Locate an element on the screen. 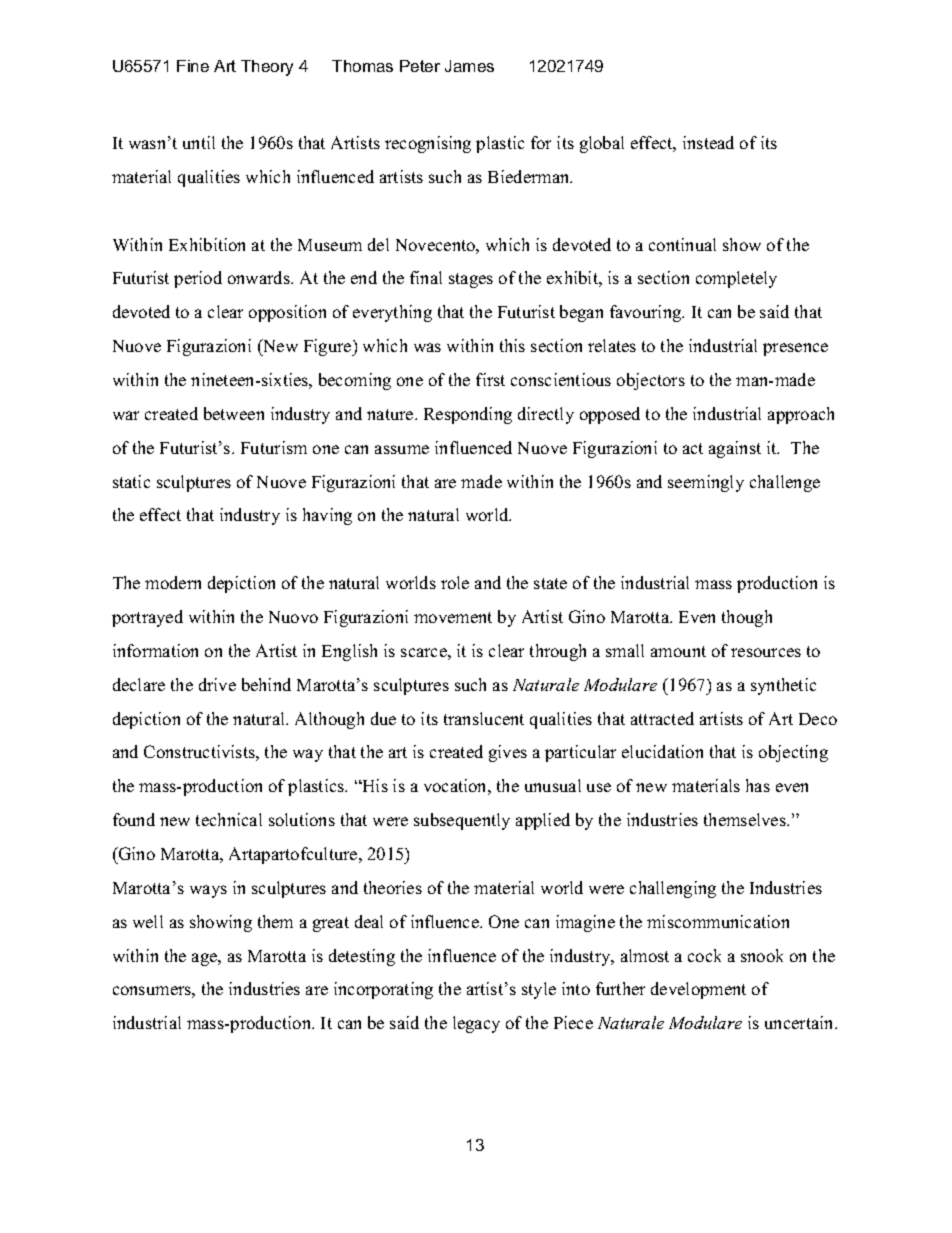 This screenshot has height=1233, width=952. between is located at coordinates (234, 413).
